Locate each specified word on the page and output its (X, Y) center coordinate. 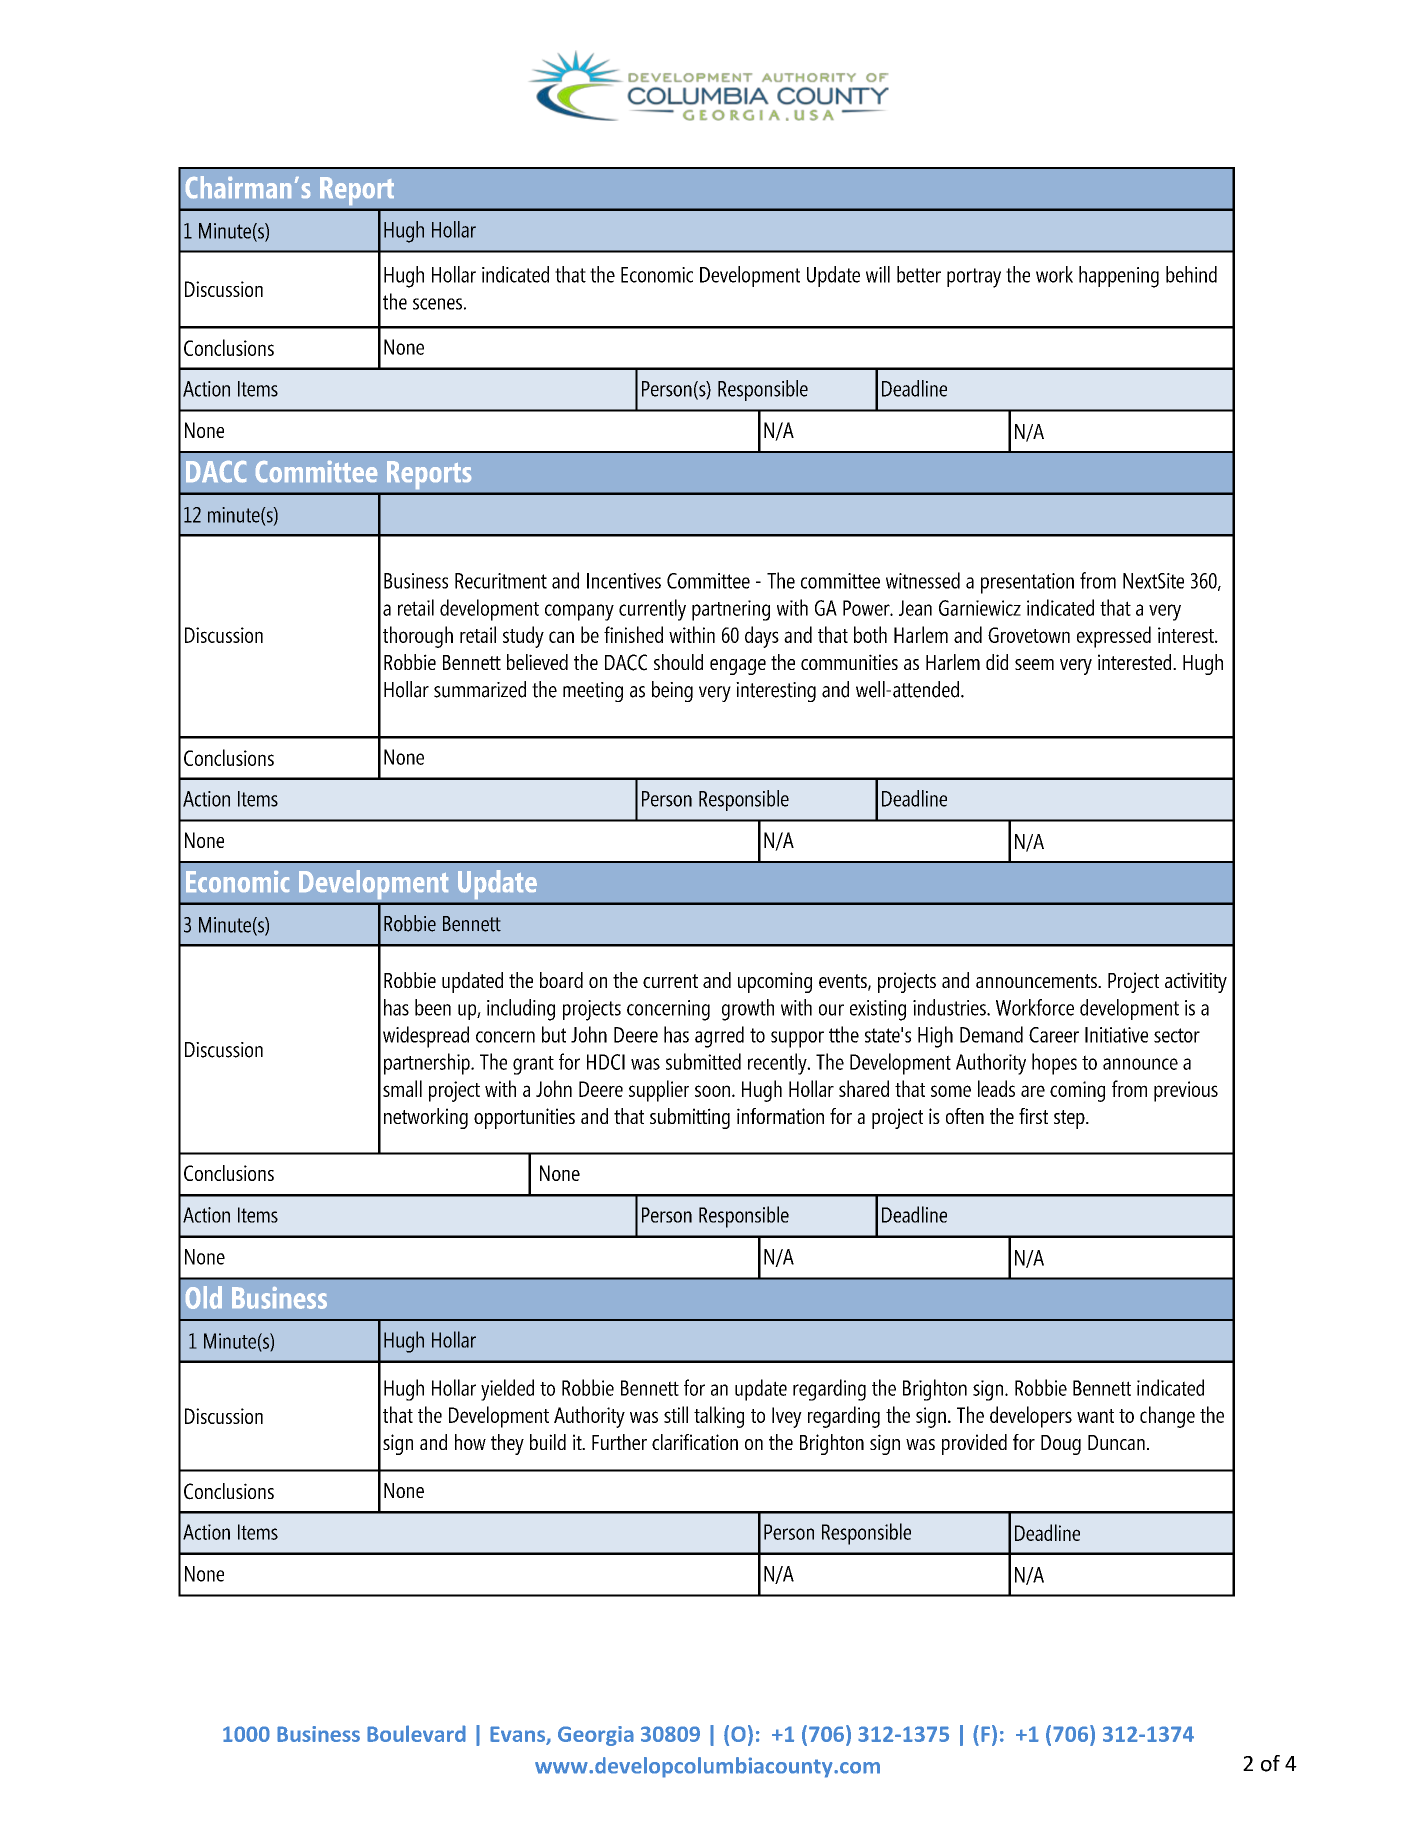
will (878, 274)
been (433, 1007)
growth (748, 1010)
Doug (1061, 1445)
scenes (437, 304)
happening (1119, 277)
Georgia (596, 1736)
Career (1054, 1035)
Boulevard (416, 1733)
